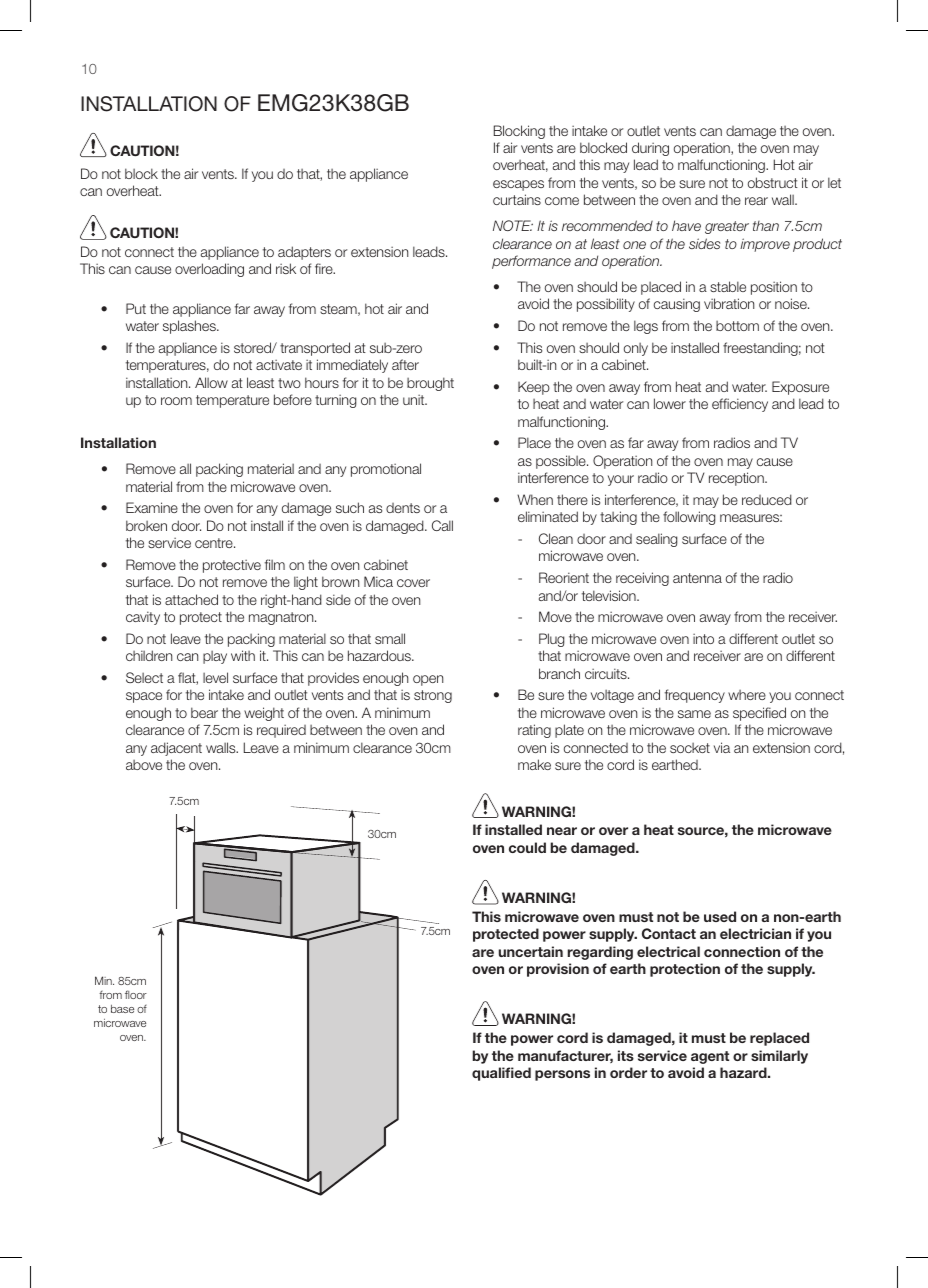 This page has height=1288, width=928. Describe the element at coordinates (122, 1009) in the page. I see `base` at that location.
